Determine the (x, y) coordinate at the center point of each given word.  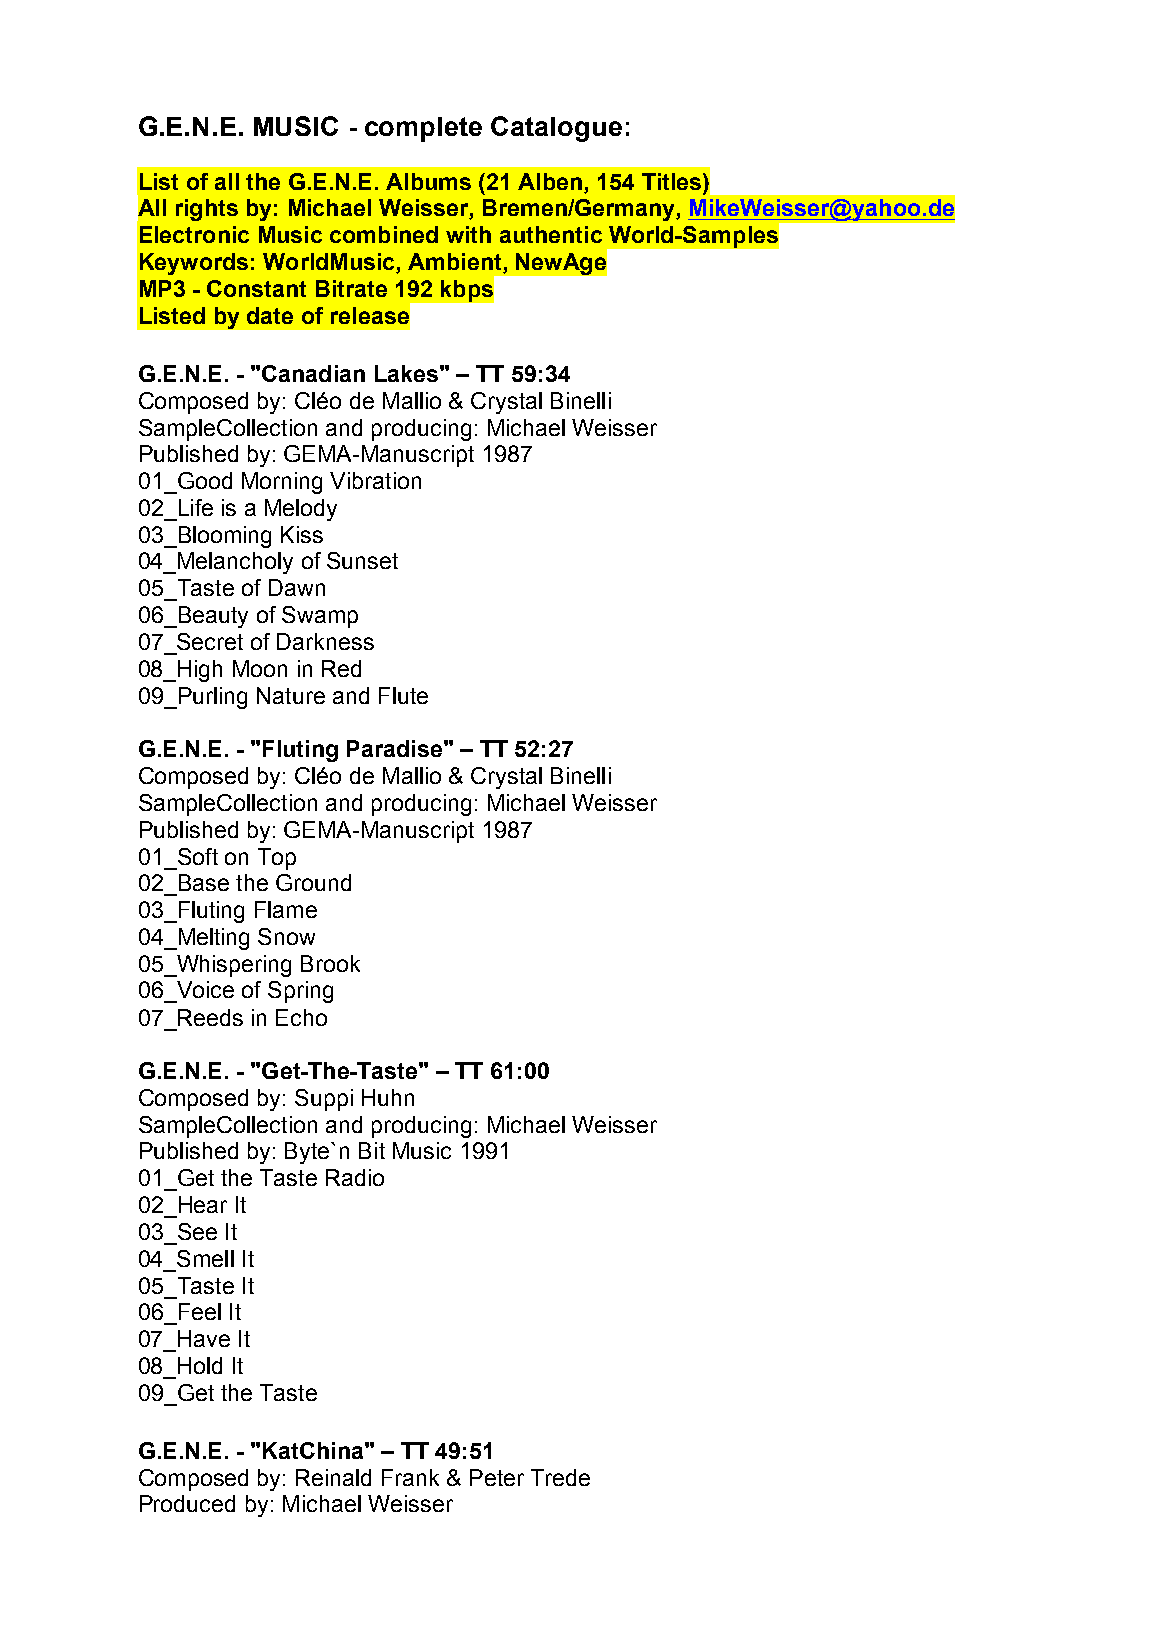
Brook (330, 963)
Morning (282, 483)
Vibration (375, 480)
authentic (551, 234)
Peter (497, 1477)
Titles (673, 181)
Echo (301, 1017)
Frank (410, 1477)
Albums (428, 181)
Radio (355, 1177)
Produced (187, 1503)
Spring (300, 992)
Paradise (394, 748)
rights (207, 210)
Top (277, 859)
